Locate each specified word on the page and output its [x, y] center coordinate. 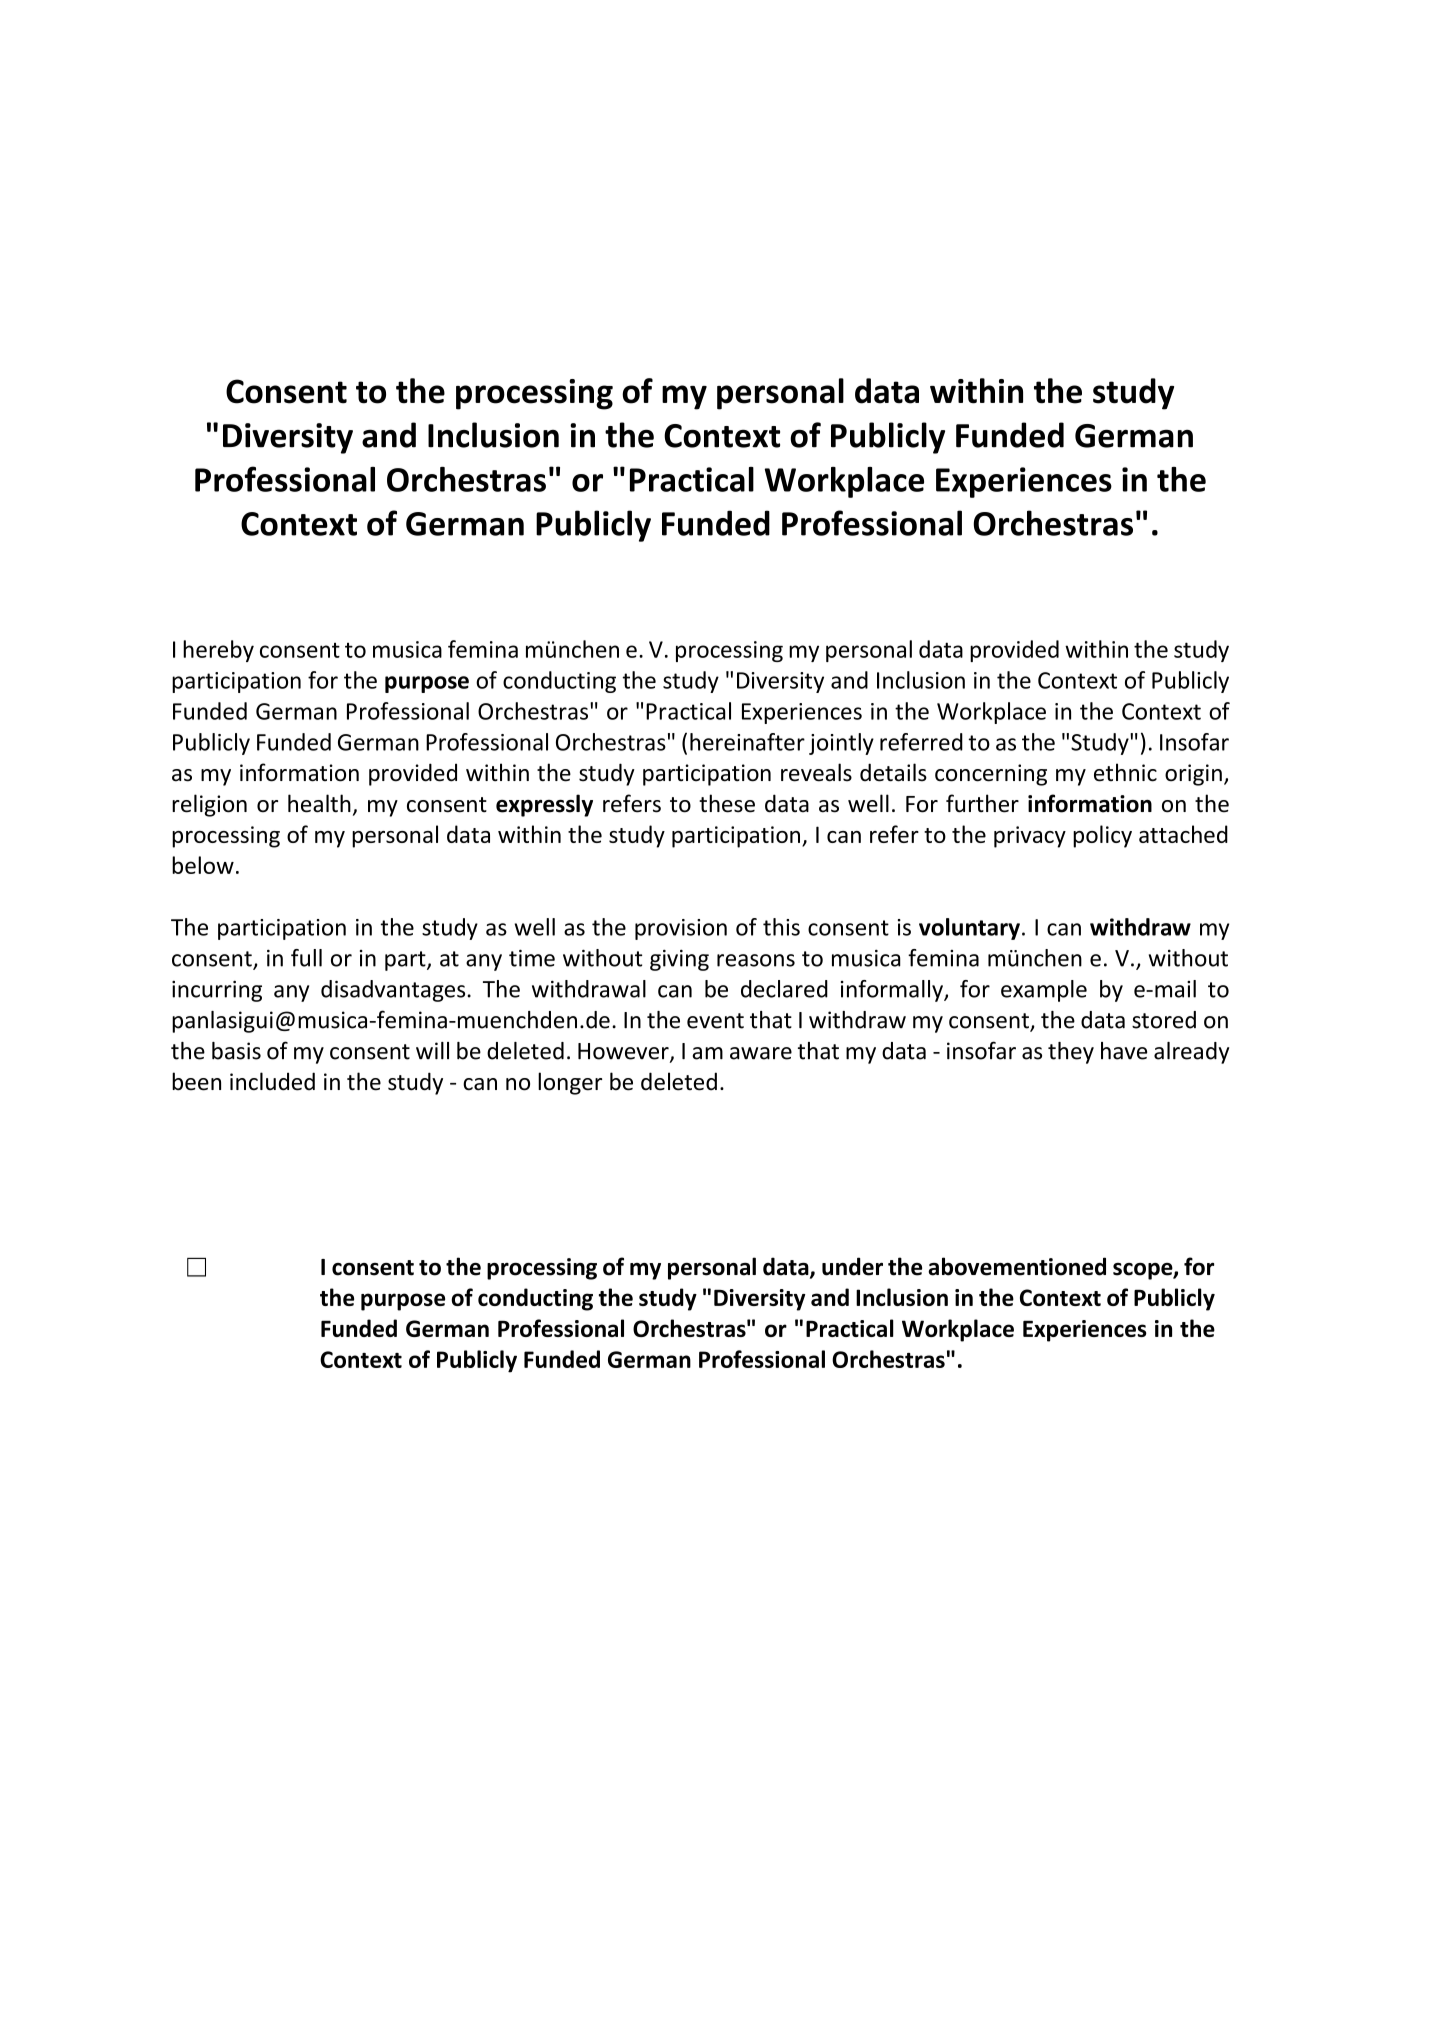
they [1071, 1053]
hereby [218, 651]
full [306, 958]
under [852, 1266]
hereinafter [747, 742]
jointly [841, 744]
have [1124, 1051]
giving [679, 960]
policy [1102, 836]
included [272, 1081]
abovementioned [1017, 1266]
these [727, 803]
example [1044, 991]
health [319, 803]
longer [570, 1083]
